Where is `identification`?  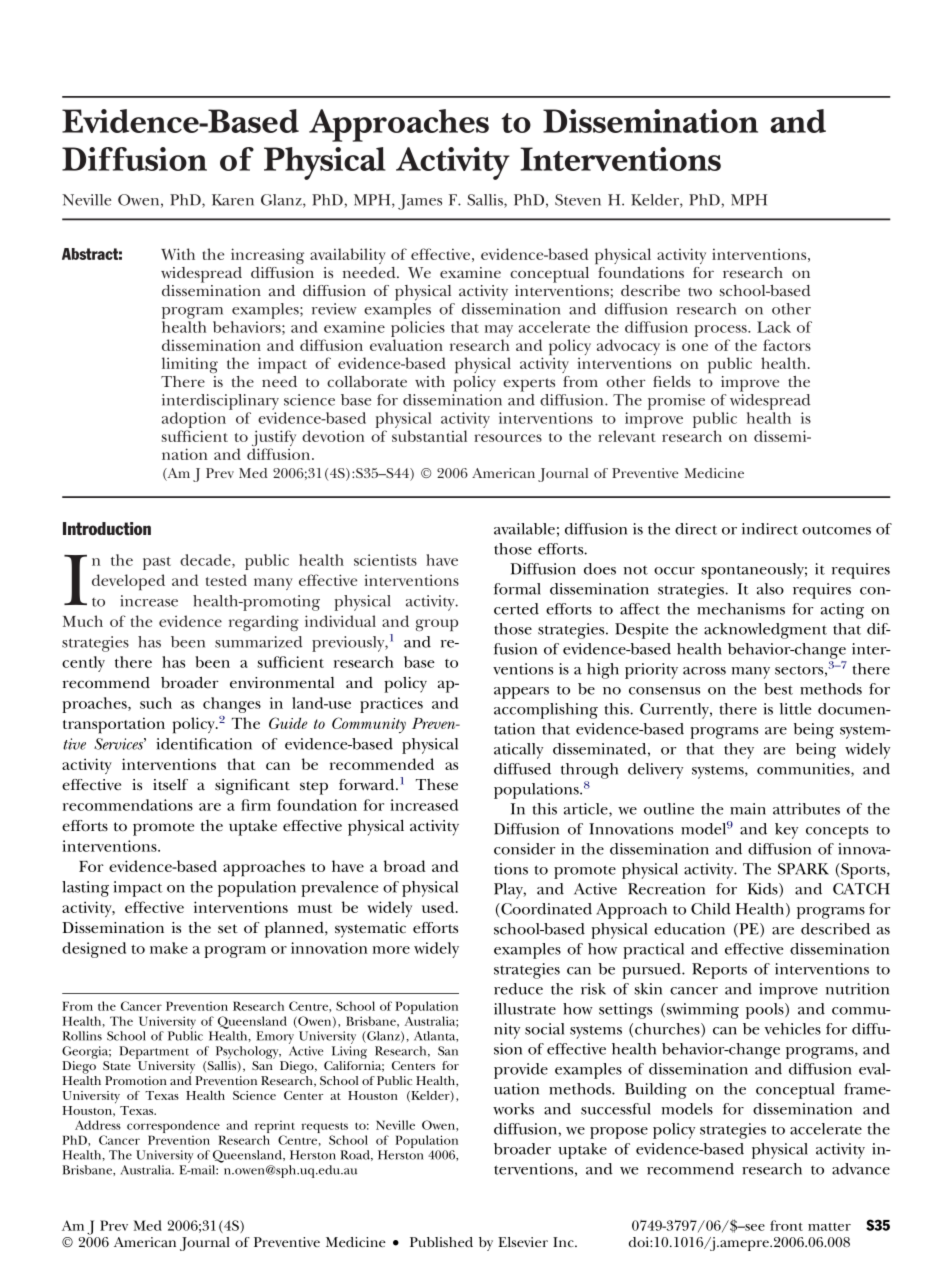 identification is located at coordinates (204, 744).
